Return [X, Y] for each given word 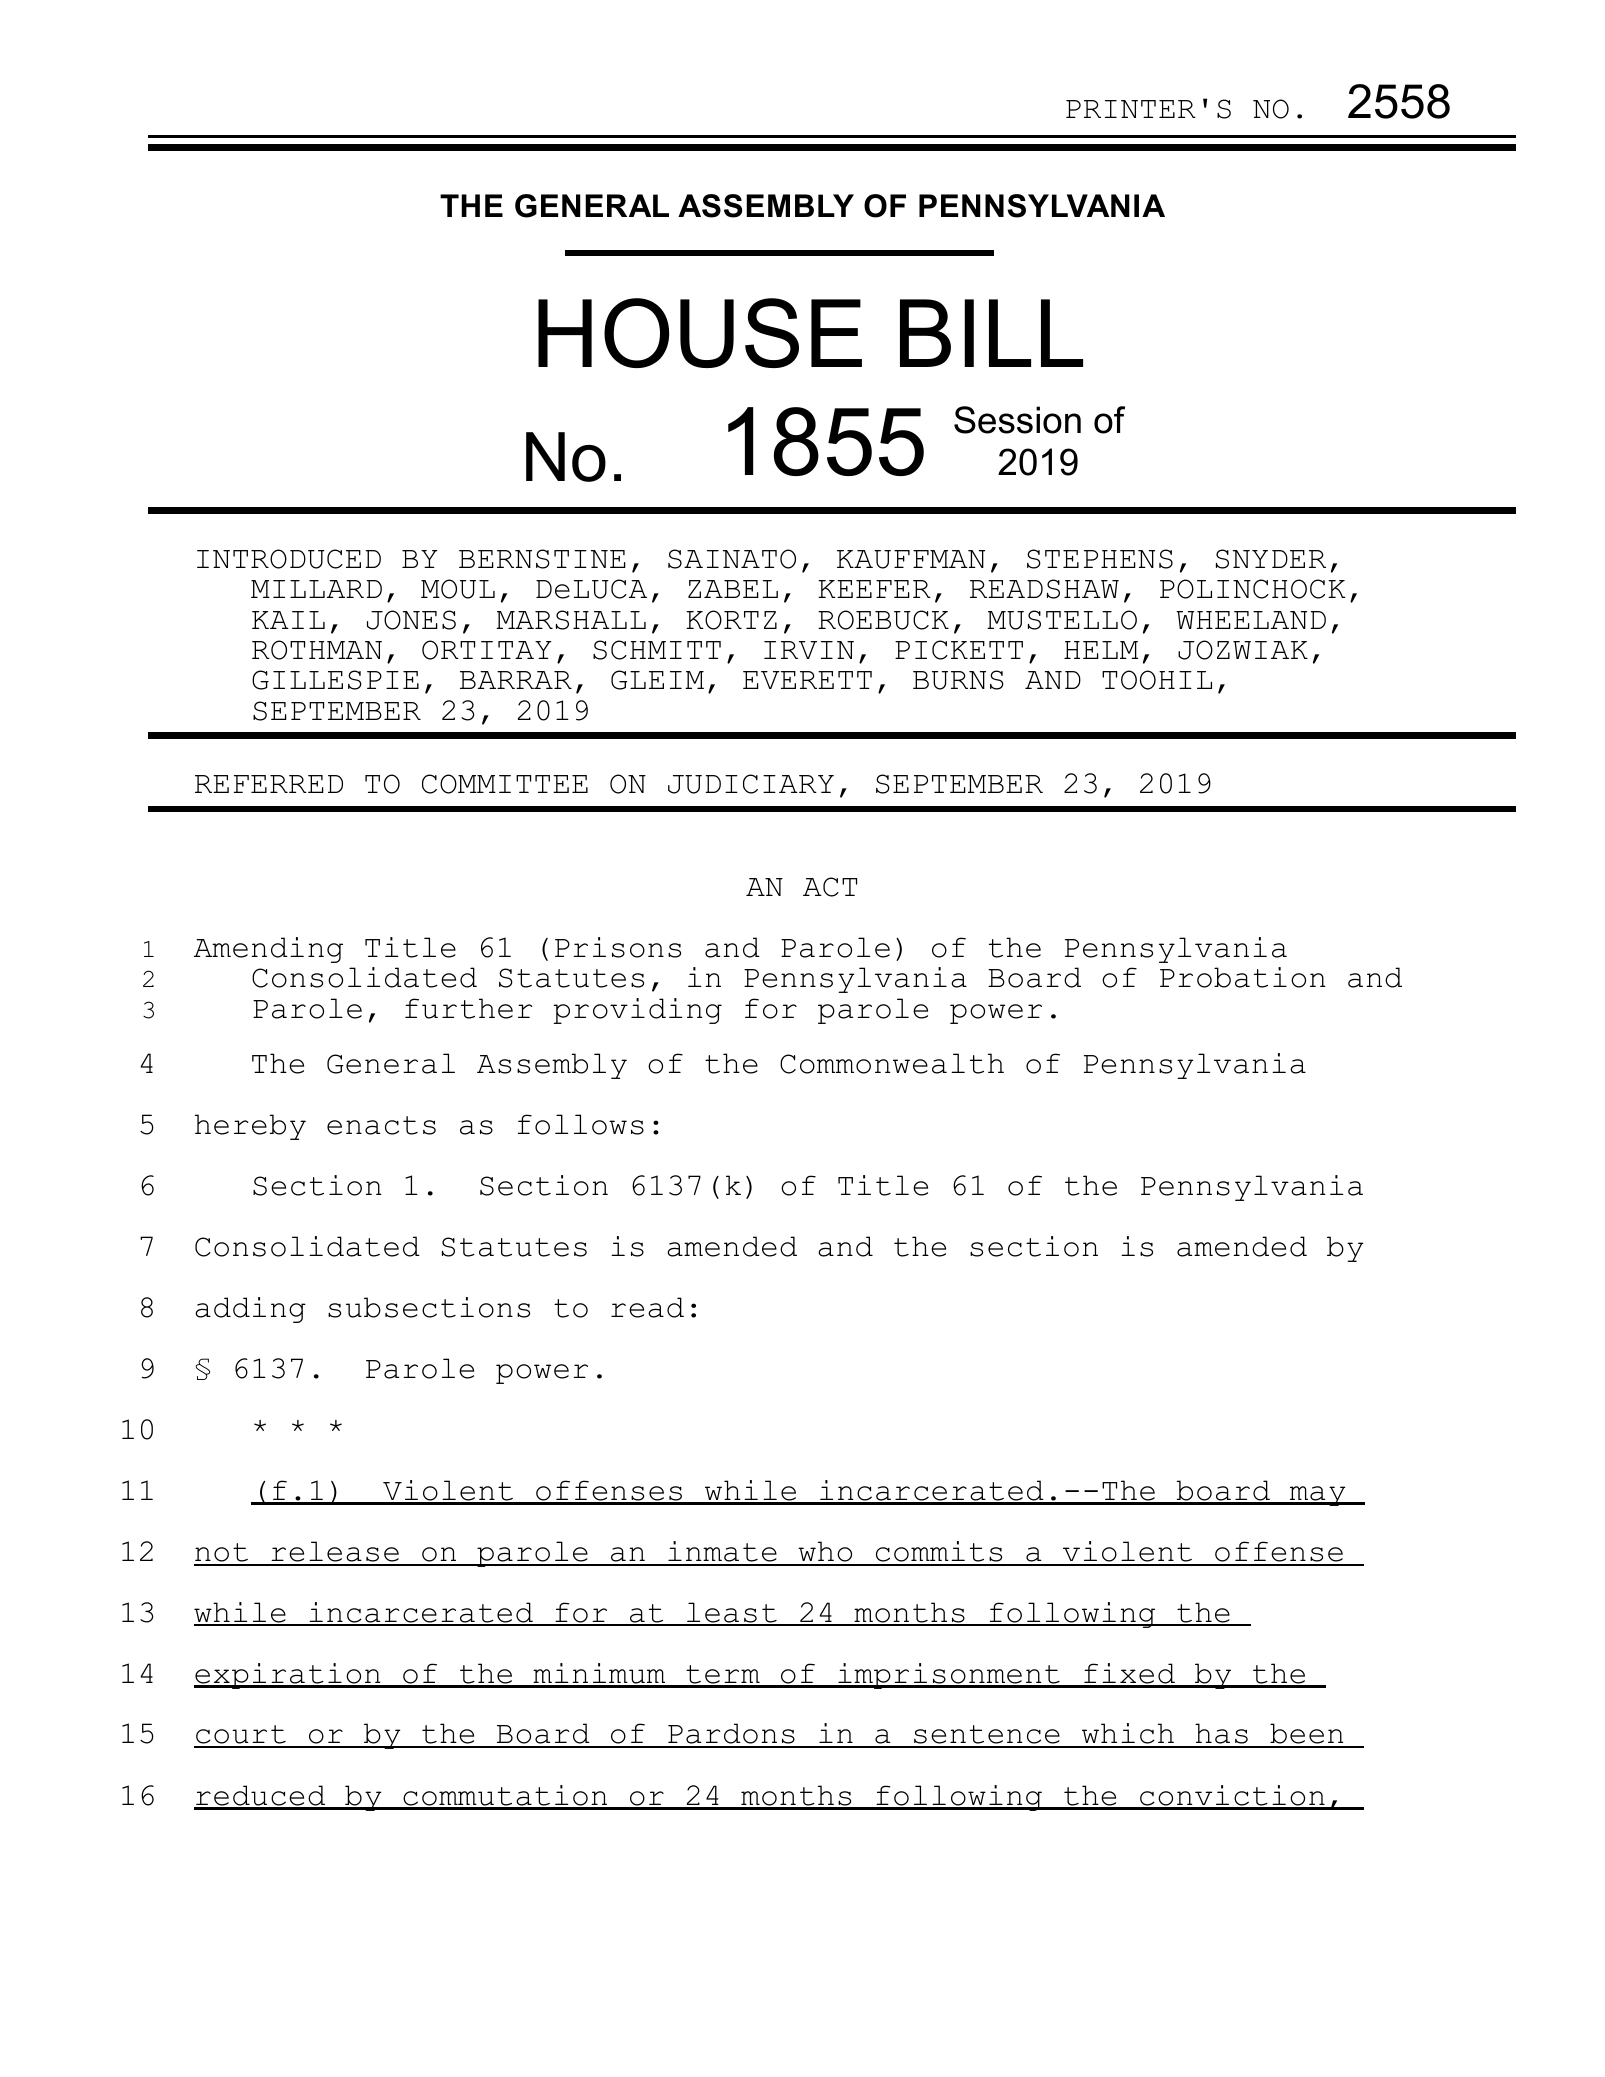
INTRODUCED [289, 559]
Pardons [731, 1735]
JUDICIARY [751, 784]
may [1317, 1496]
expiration [288, 1676]
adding [250, 1310]
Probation [1242, 977]
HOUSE [700, 333]
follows [581, 1124]
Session [1017, 420]
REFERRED [269, 784]
